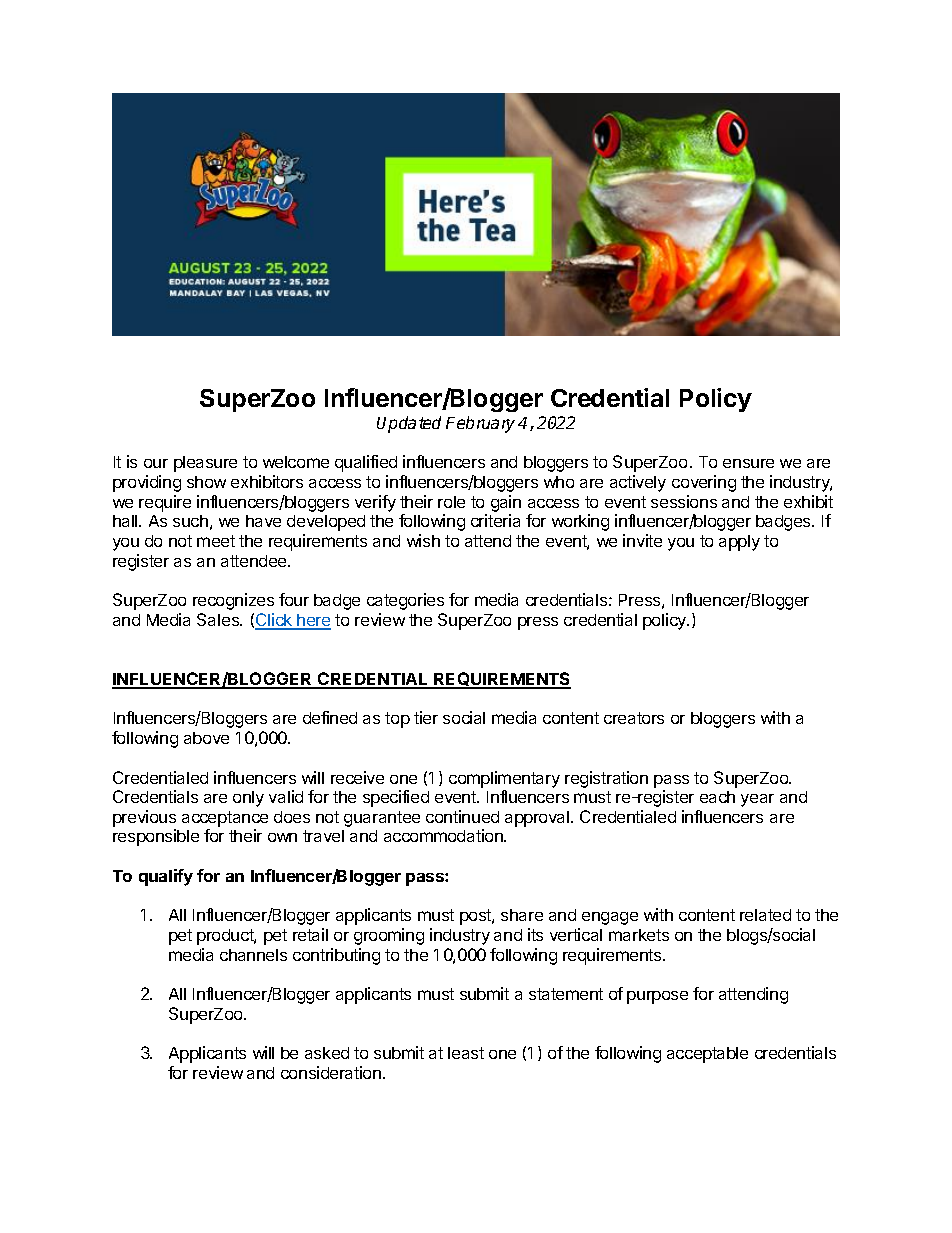 This screenshot has width=952, height=1233. I want to click on creators, so click(634, 718).
